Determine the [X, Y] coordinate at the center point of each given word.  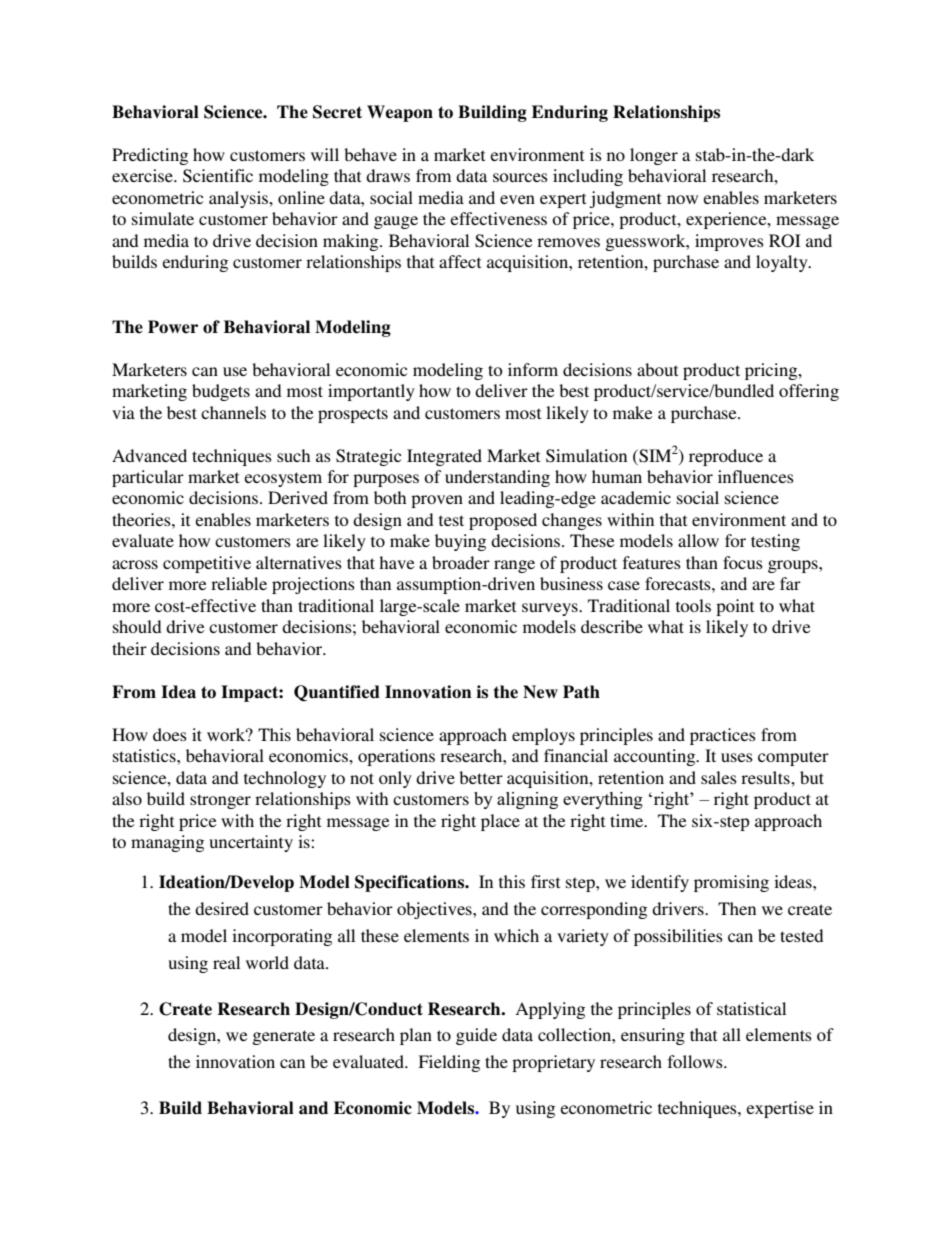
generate [284, 1037]
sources [520, 177]
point [735, 607]
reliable [239, 583]
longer [654, 156]
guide [476, 1036]
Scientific [218, 176]
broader [461, 562]
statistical [751, 1008]
